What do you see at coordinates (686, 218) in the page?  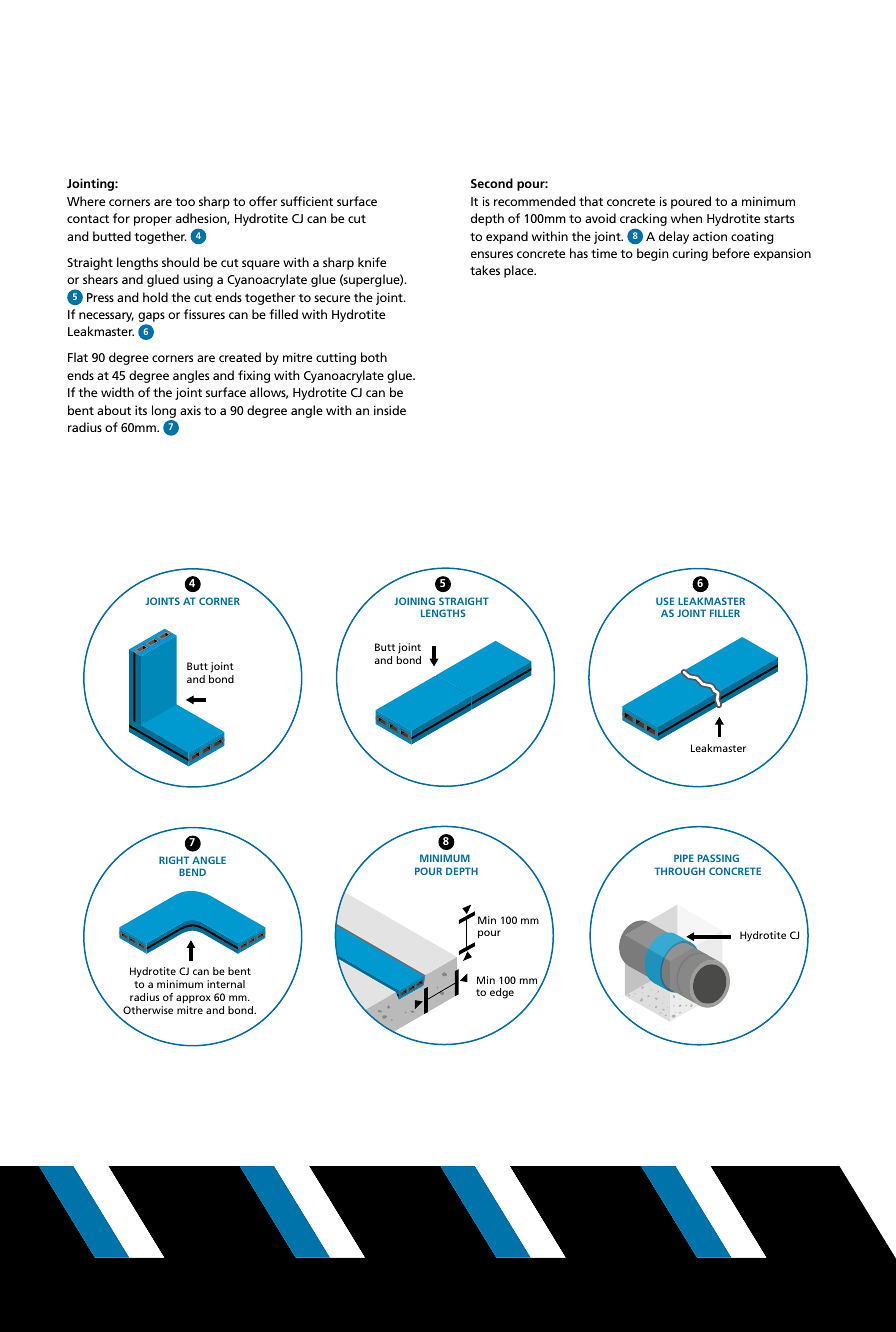 I see `when` at bounding box center [686, 218].
